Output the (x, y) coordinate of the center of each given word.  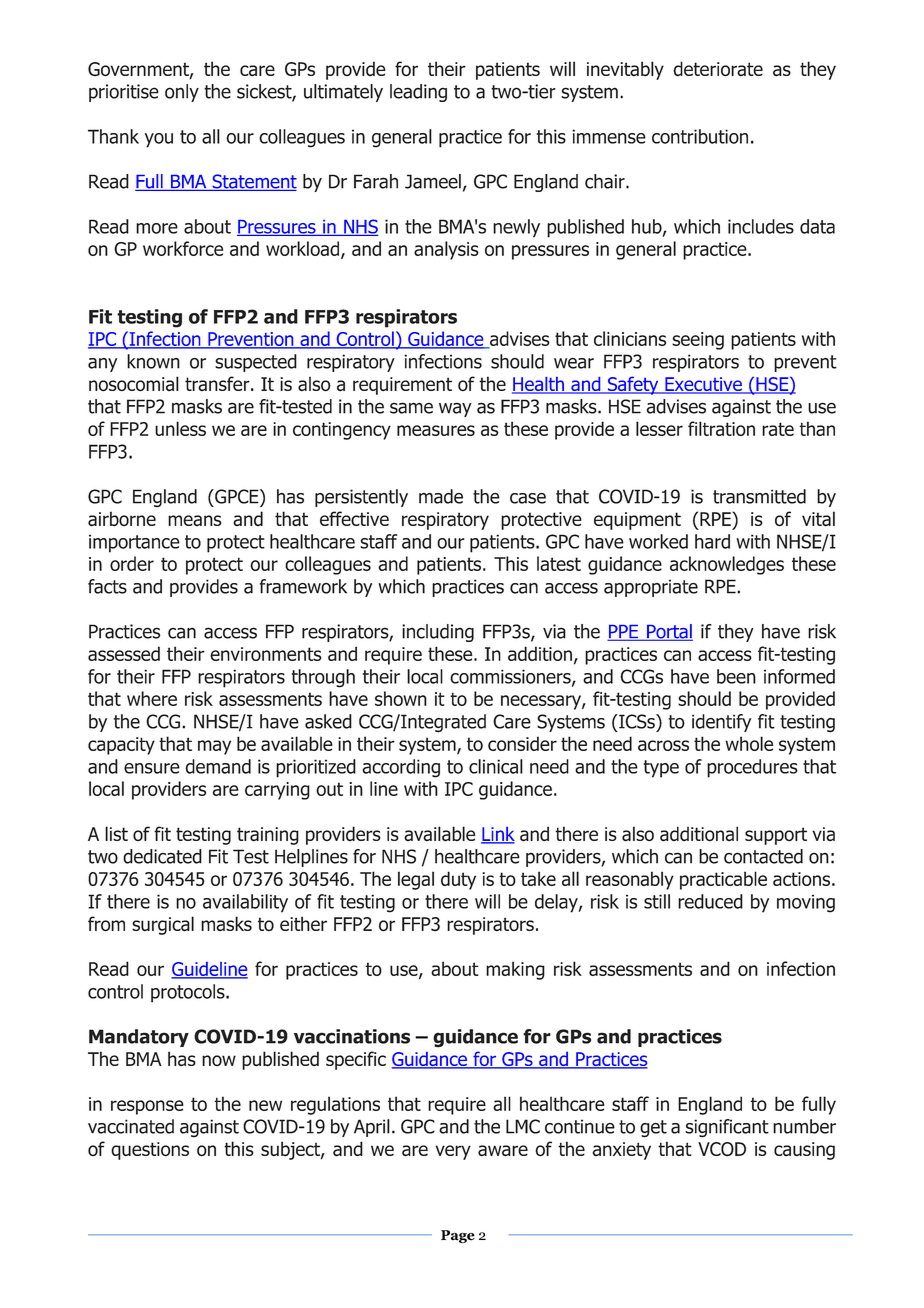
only (182, 93)
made (441, 496)
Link (498, 835)
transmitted (759, 496)
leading (418, 93)
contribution (700, 136)
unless (180, 428)
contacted (763, 856)
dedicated (162, 856)
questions (150, 1151)
